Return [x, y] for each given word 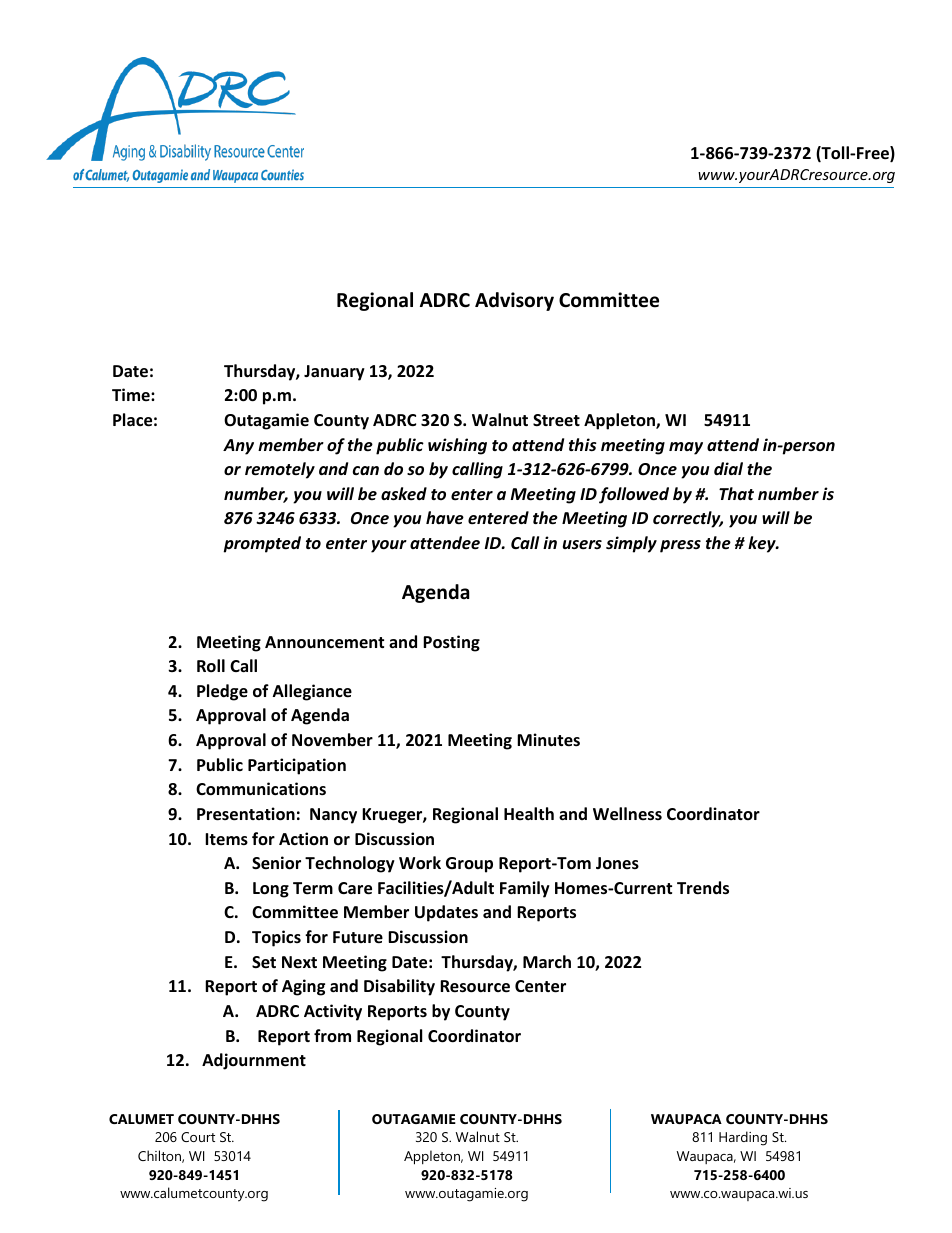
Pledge [222, 692]
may [686, 448]
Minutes [548, 740]
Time [132, 394]
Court [198, 1137]
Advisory [514, 301]
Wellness [627, 814]
